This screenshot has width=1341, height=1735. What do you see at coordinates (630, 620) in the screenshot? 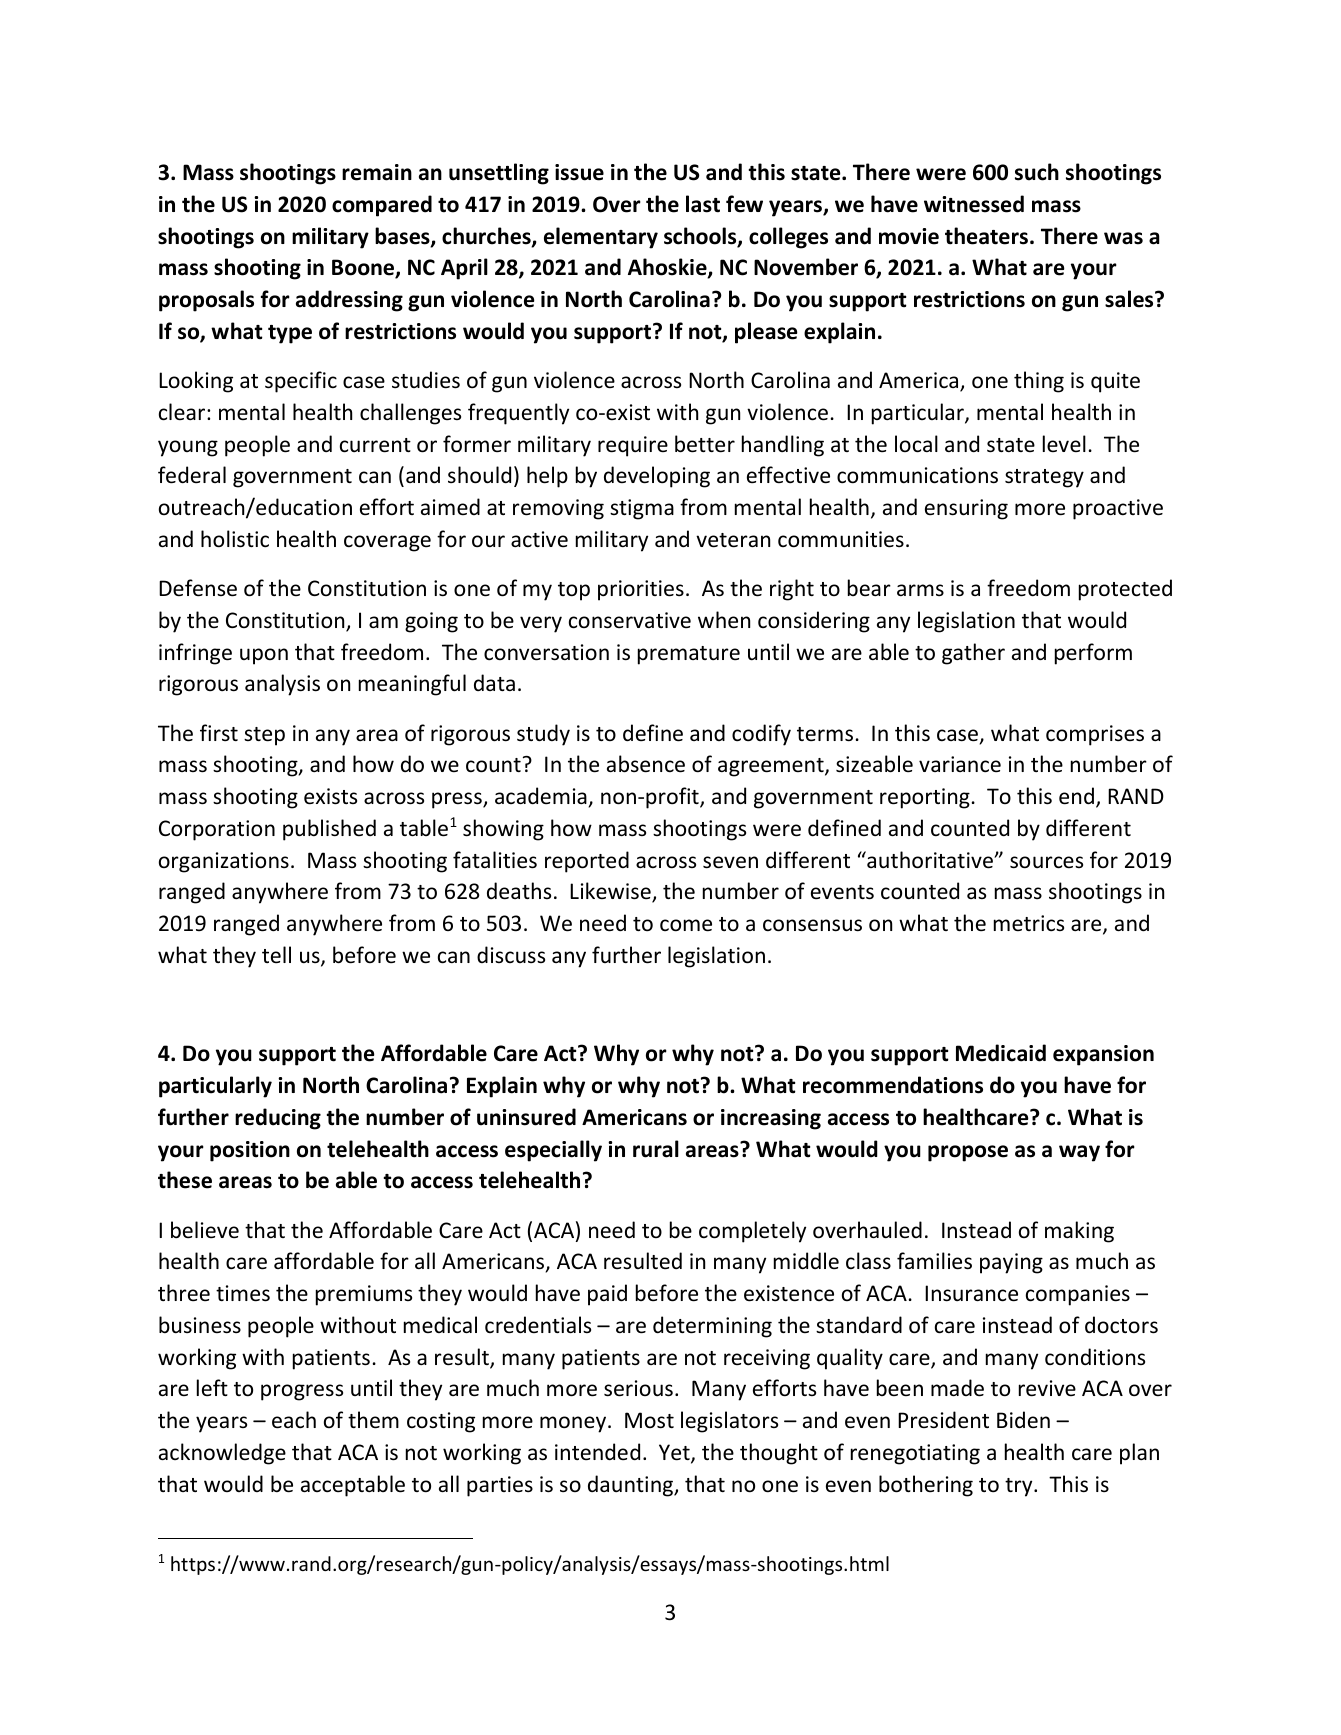
I see `conservative` at bounding box center [630, 620].
